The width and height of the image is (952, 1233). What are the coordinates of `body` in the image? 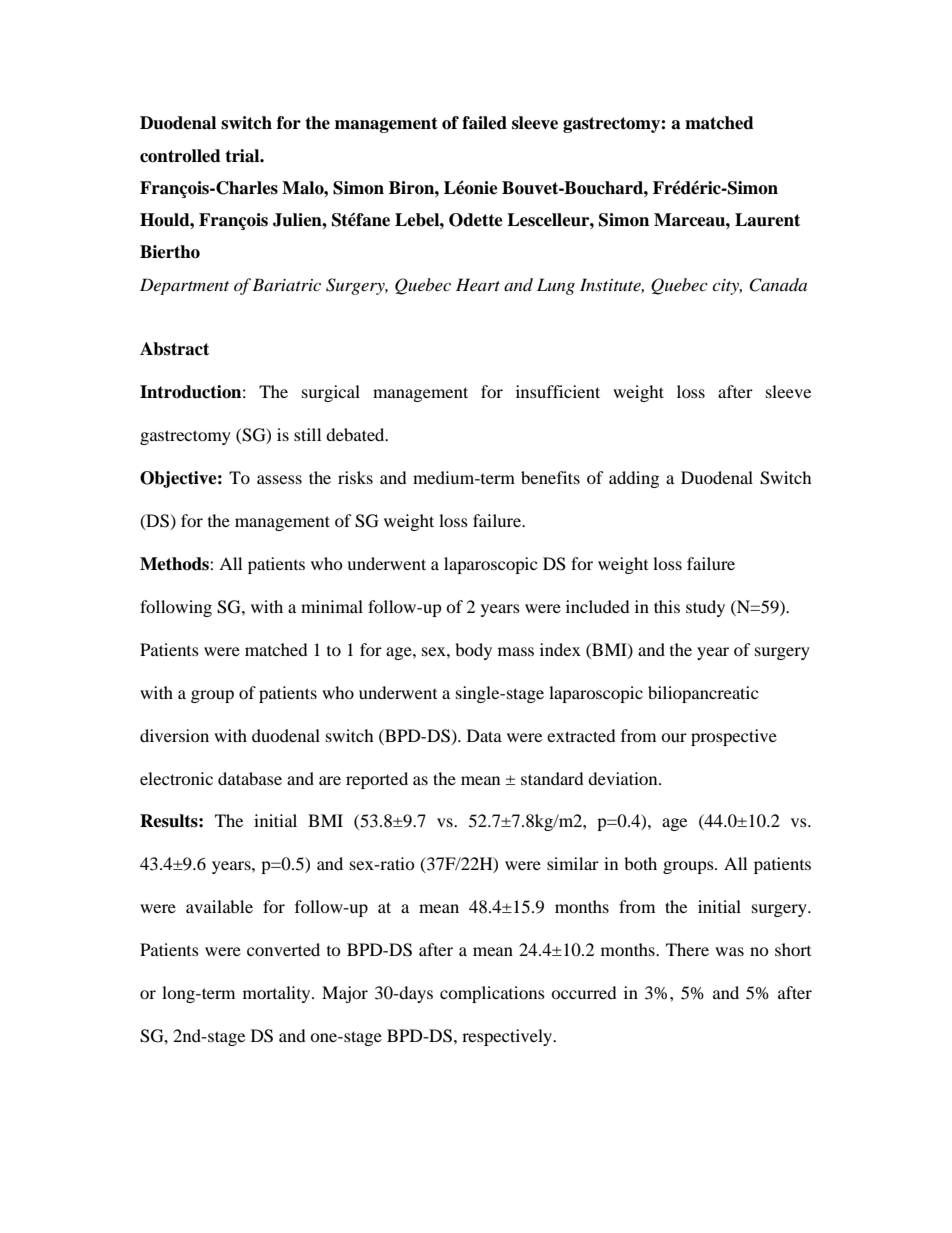 It's located at (473, 651).
